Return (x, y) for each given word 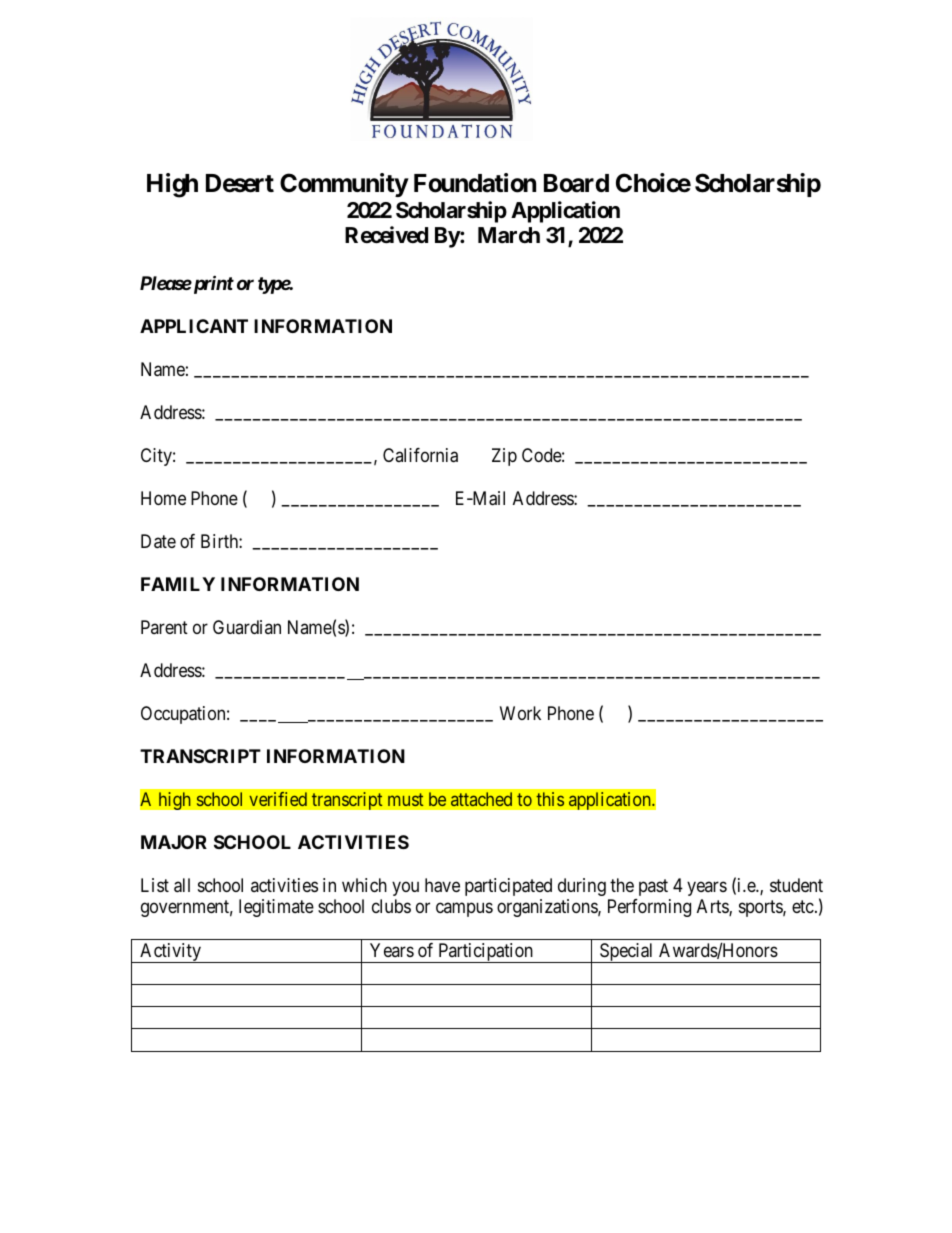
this (550, 799)
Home (163, 498)
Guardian (247, 627)
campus (464, 910)
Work (520, 713)
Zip (504, 457)
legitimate (276, 908)
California (420, 455)
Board (576, 183)
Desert (240, 183)
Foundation (475, 183)
